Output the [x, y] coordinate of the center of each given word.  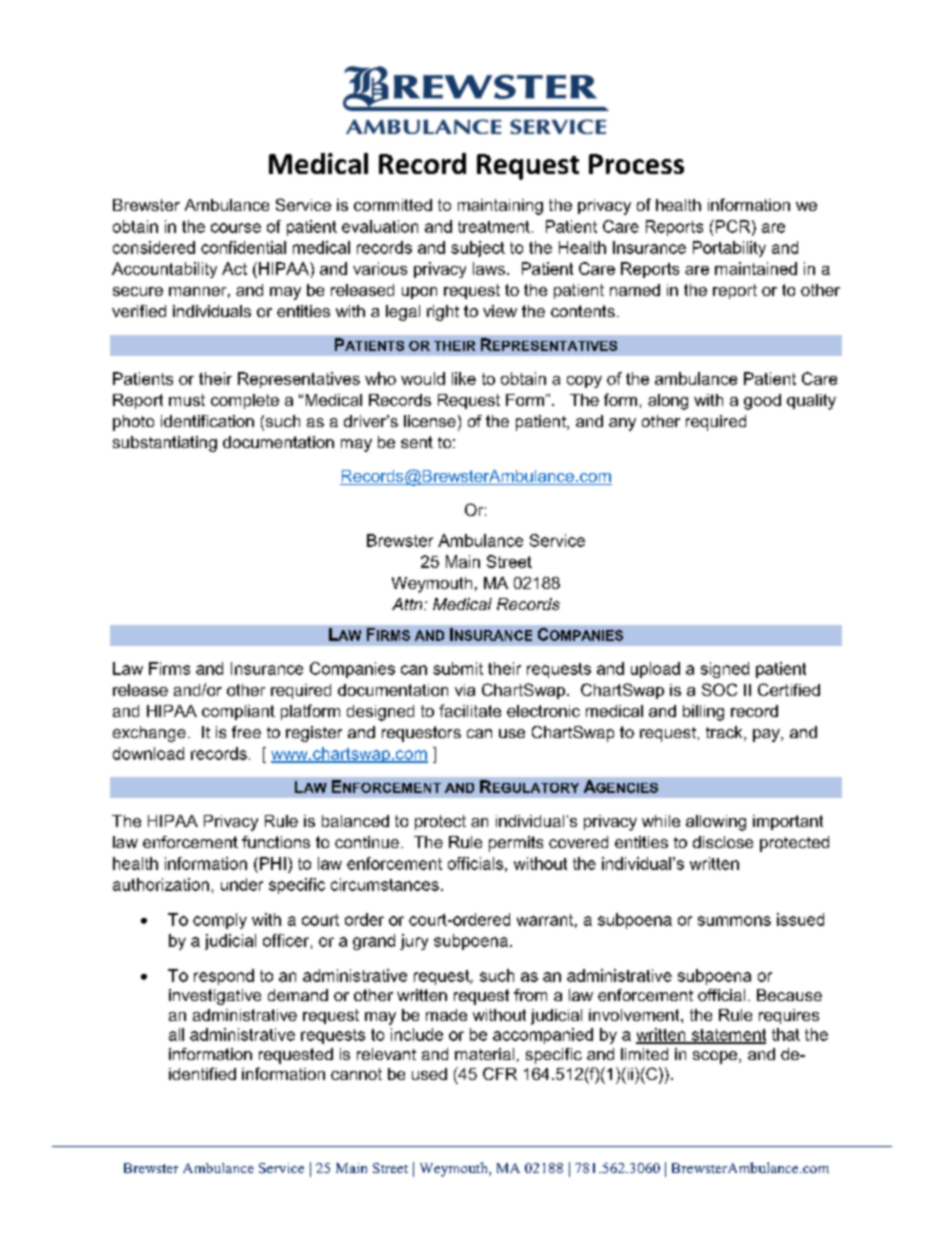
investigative [215, 997]
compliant [238, 712]
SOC [719, 689]
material [484, 1054]
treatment [494, 227]
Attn [408, 604]
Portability [729, 249]
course [236, 228]
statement [727, 1036]
